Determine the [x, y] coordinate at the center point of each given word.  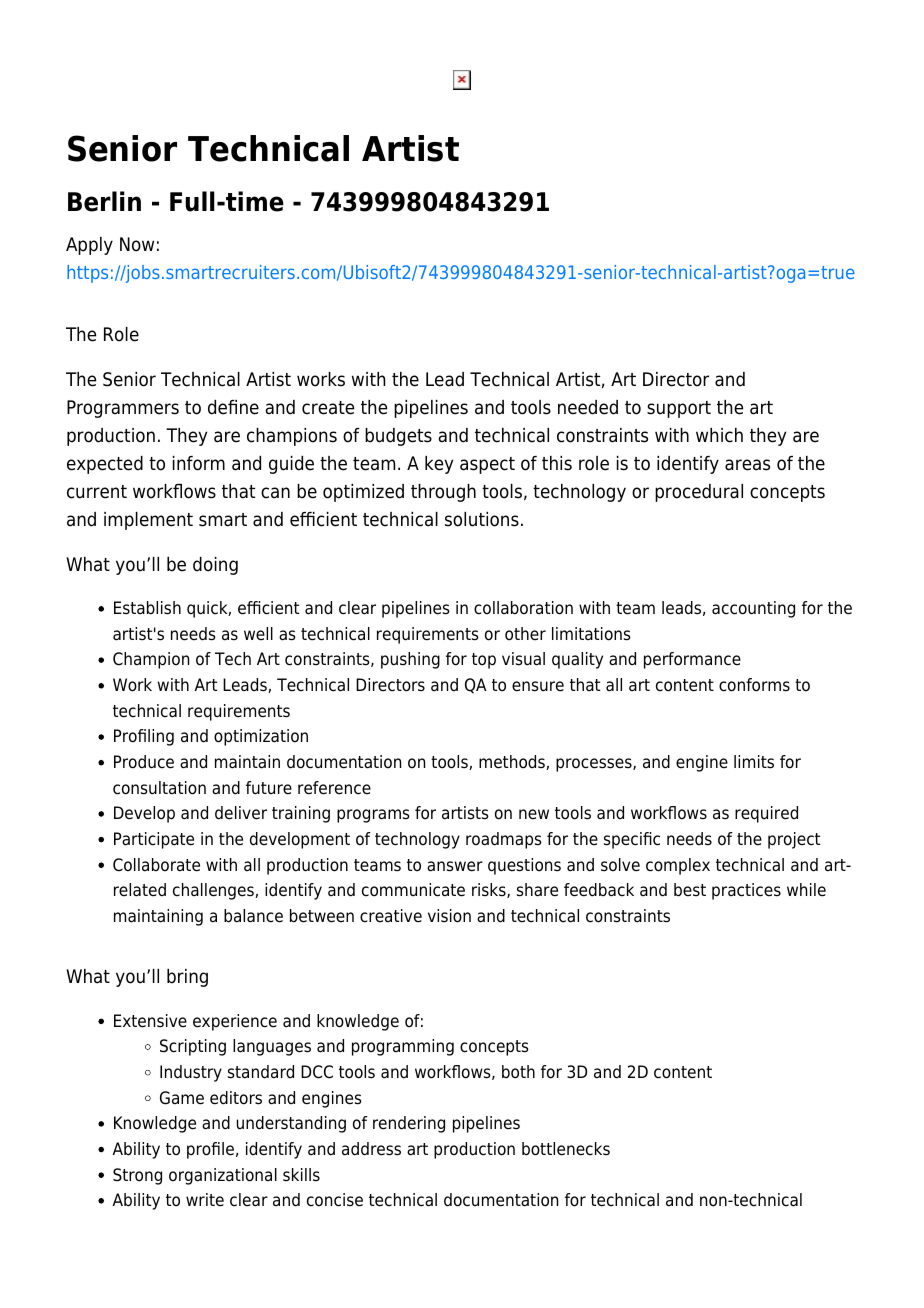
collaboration [523, 608]
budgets [398, 437]
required [766, 814]
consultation [159, 788]
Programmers [123, 409]
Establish [147, 608]
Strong [137, 1176]
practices [746, 891]
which [719, 435]
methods [513, 762]
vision [449, 916]
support [679, 409]
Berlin [104, 201]
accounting [753, 609]
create [328, 408]
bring [187, 978]
